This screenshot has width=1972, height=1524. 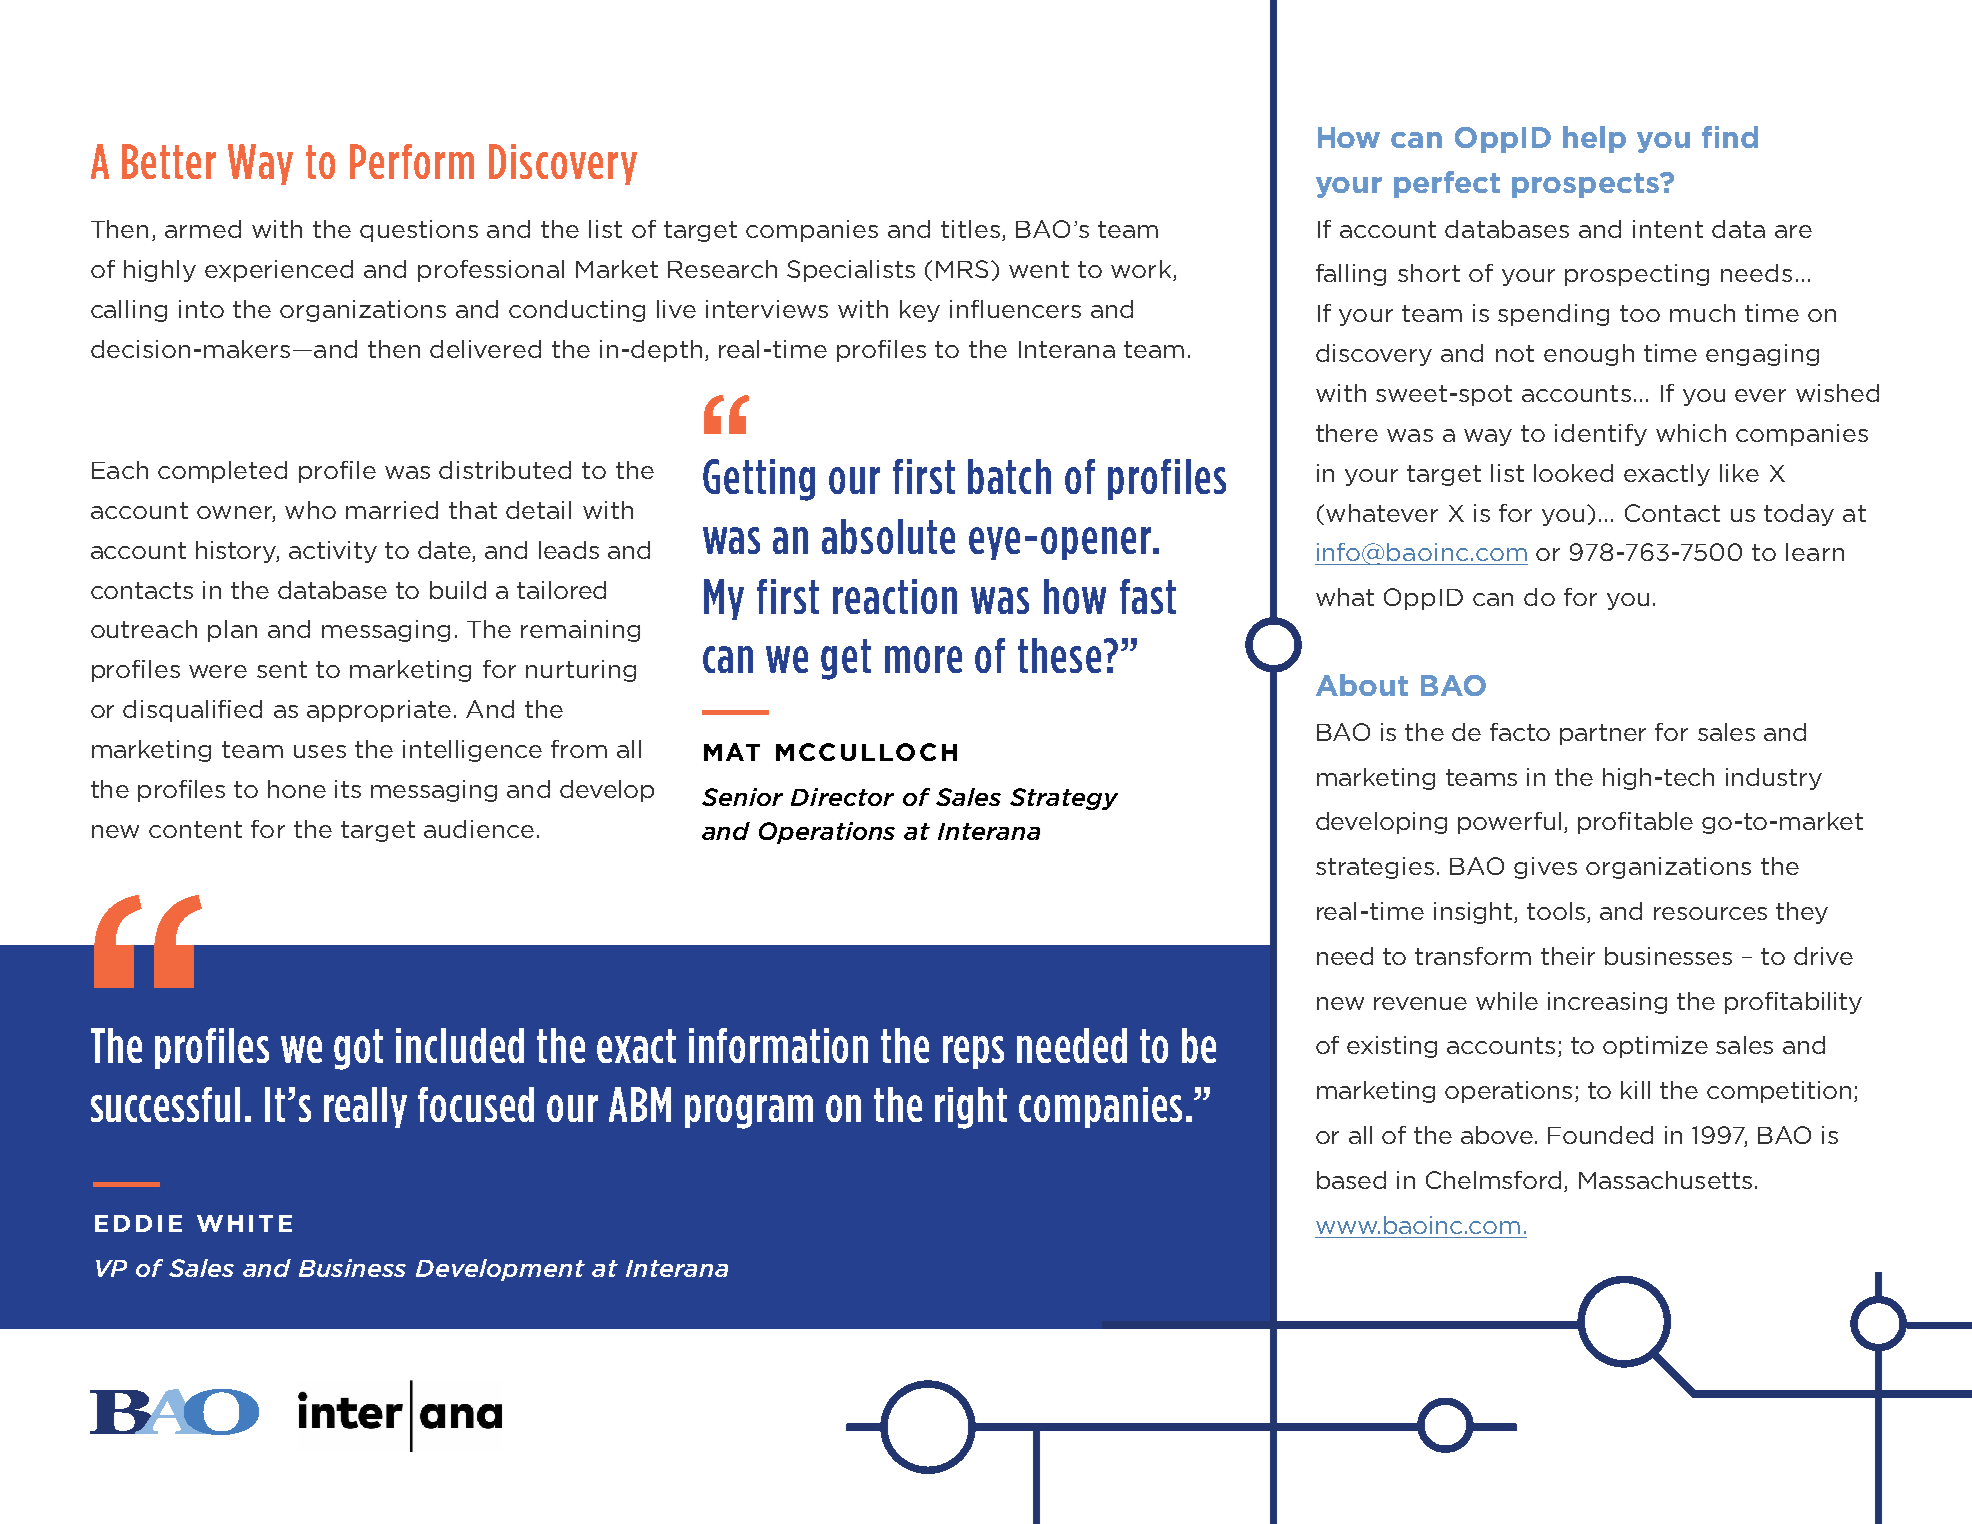 I want to click on sent, so click(x=282, y=669).
